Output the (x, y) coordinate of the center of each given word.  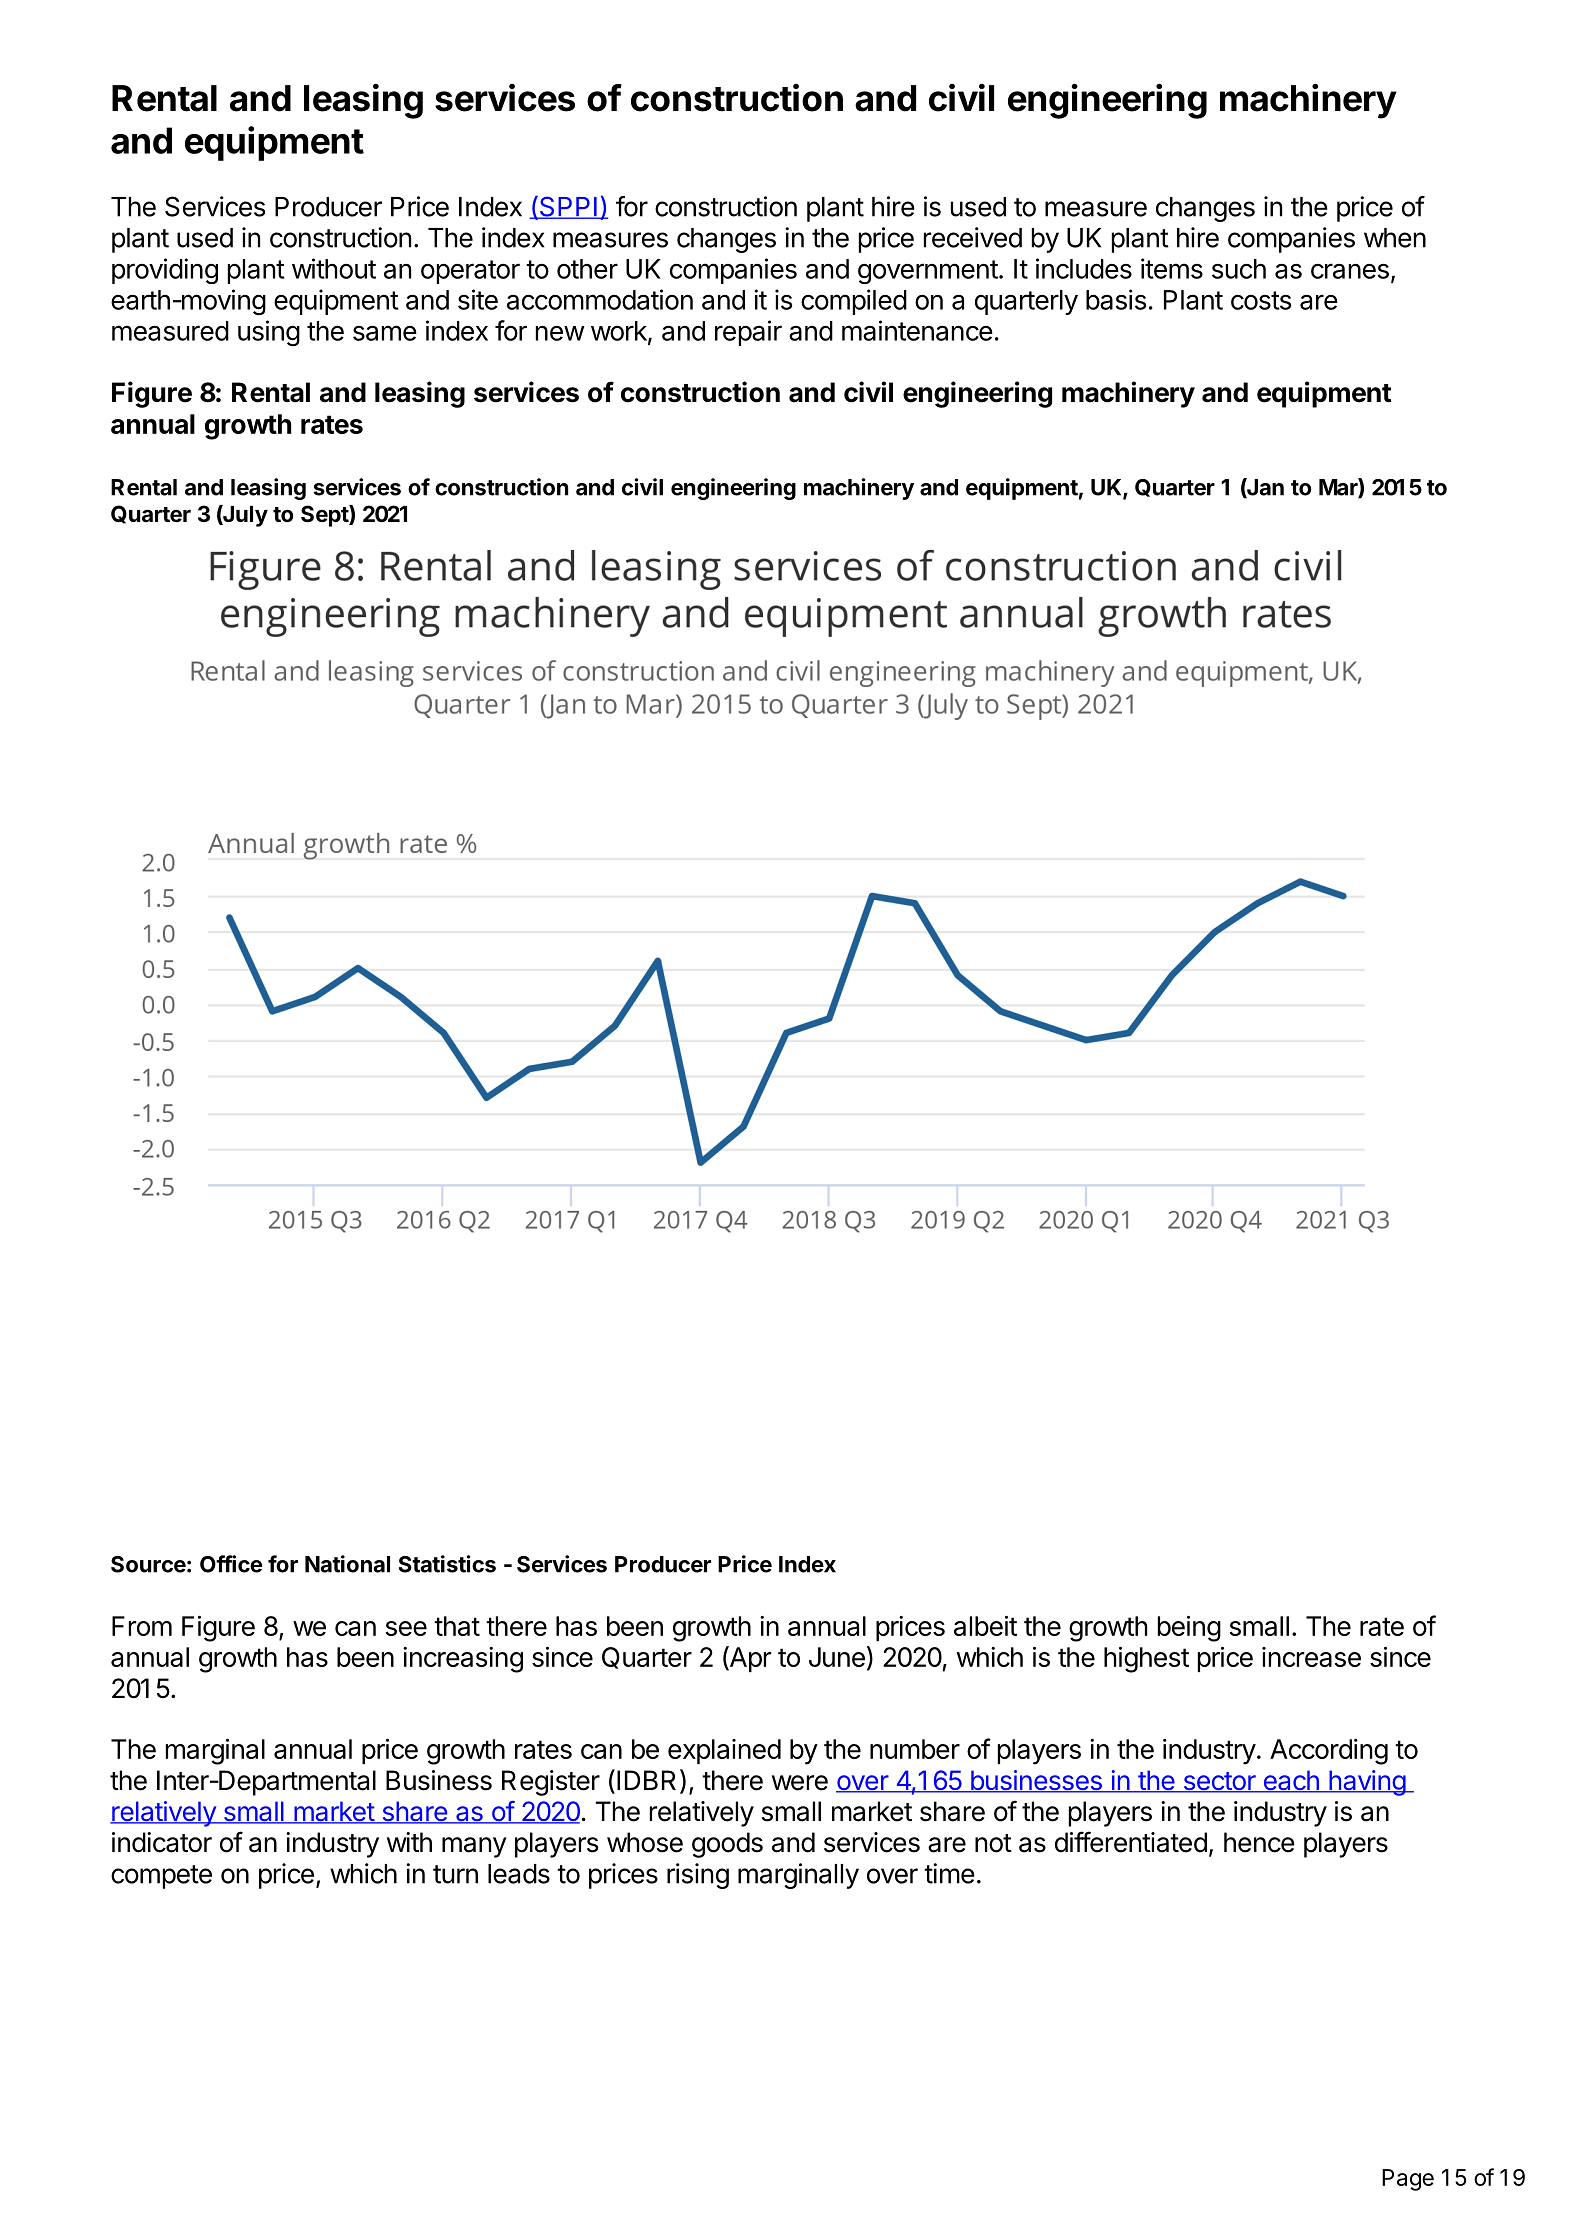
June (837, 1657)
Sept (325, 516)
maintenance (917, 330)
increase (1311, 1657)
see (406, 1628)
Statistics (447, 1564)
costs (1261, 300)
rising (698, 1876)
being (1189, 1629)
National (347, 1564)
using (269, 333)
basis (1116, 299)
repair (748, 333)
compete (161, 1877)
